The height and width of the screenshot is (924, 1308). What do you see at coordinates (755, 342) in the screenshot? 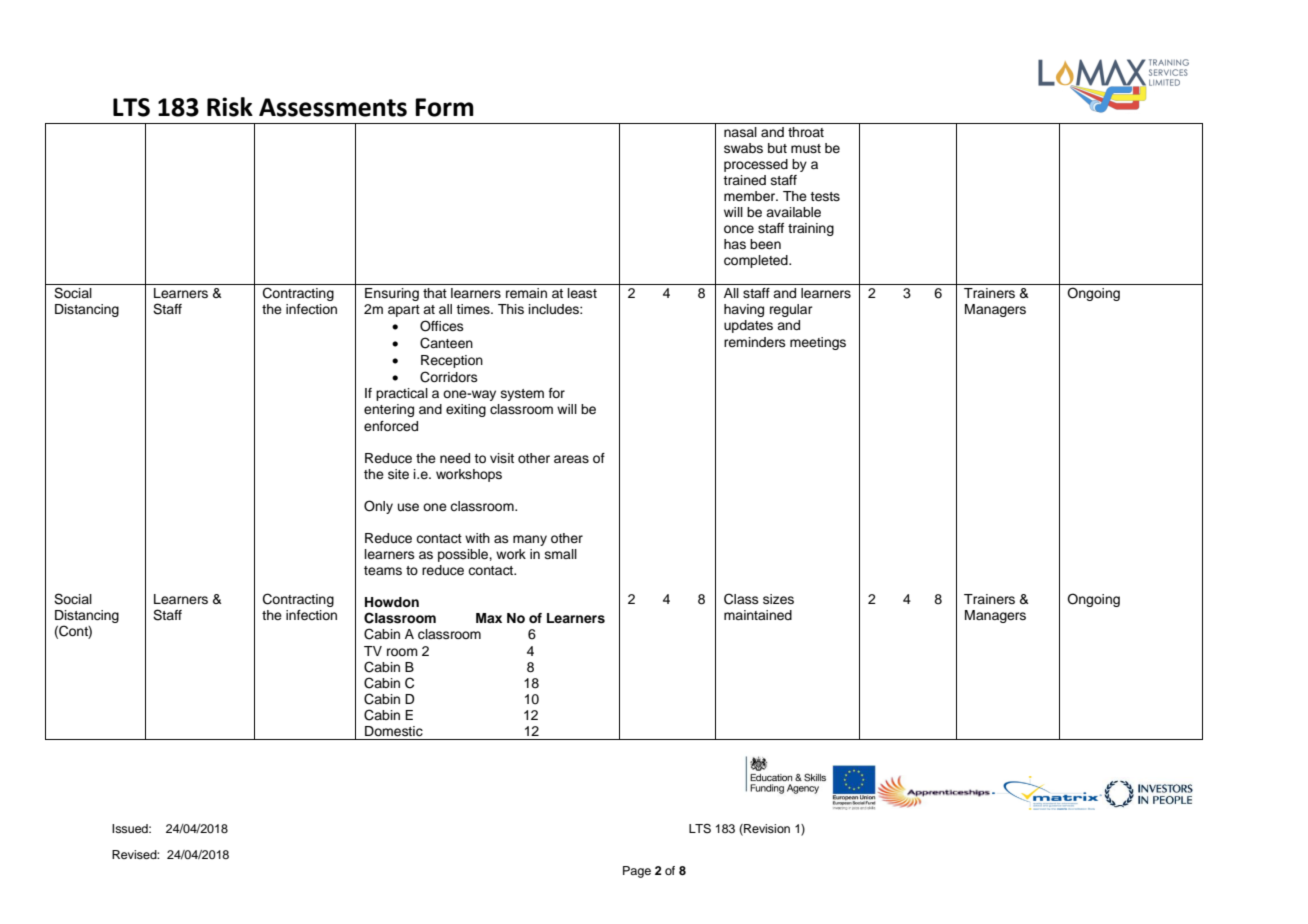
I see `reminders` at bounding box center [755, 342].
